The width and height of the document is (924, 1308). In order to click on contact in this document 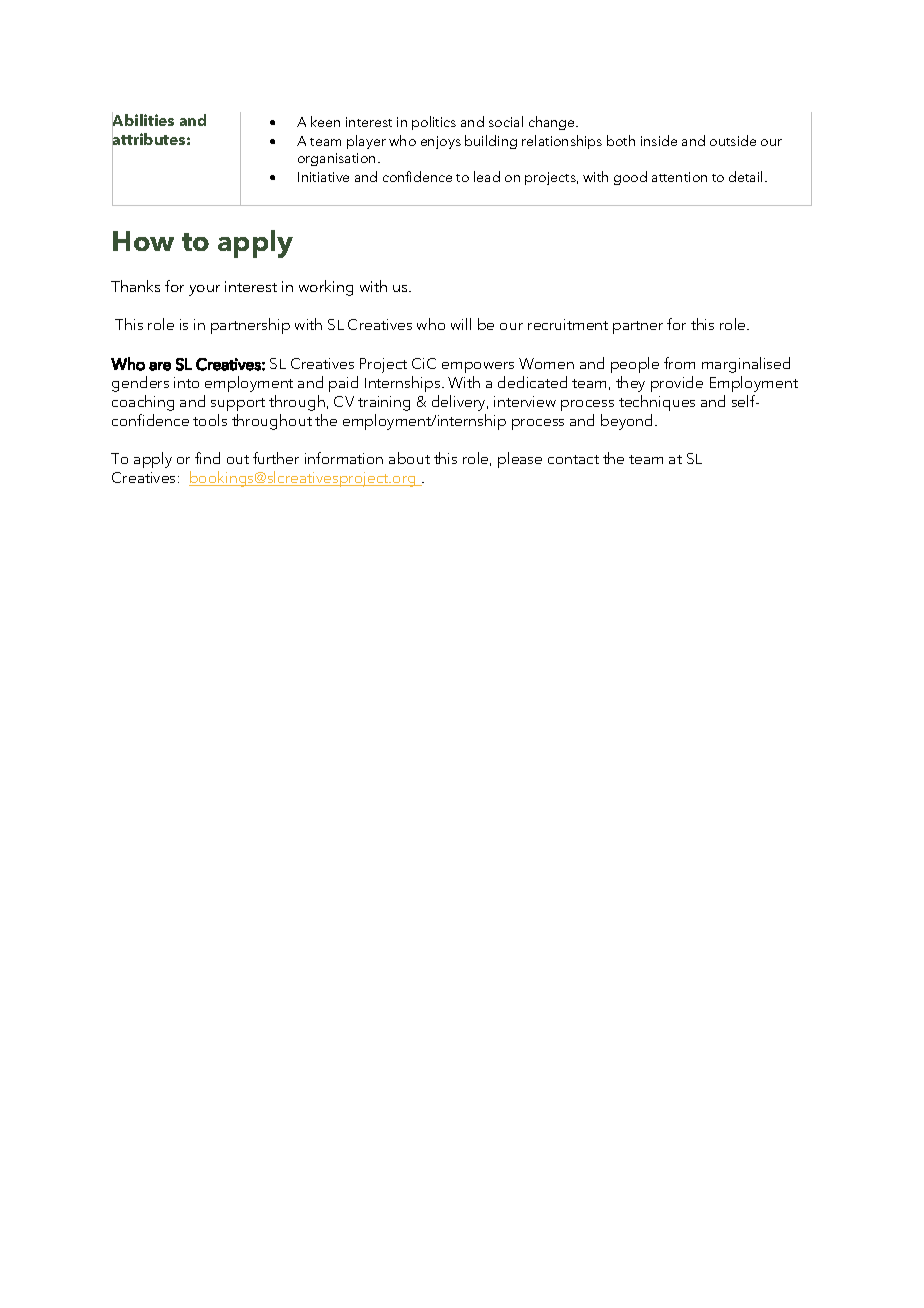, I will do `click(573, 459)`.
